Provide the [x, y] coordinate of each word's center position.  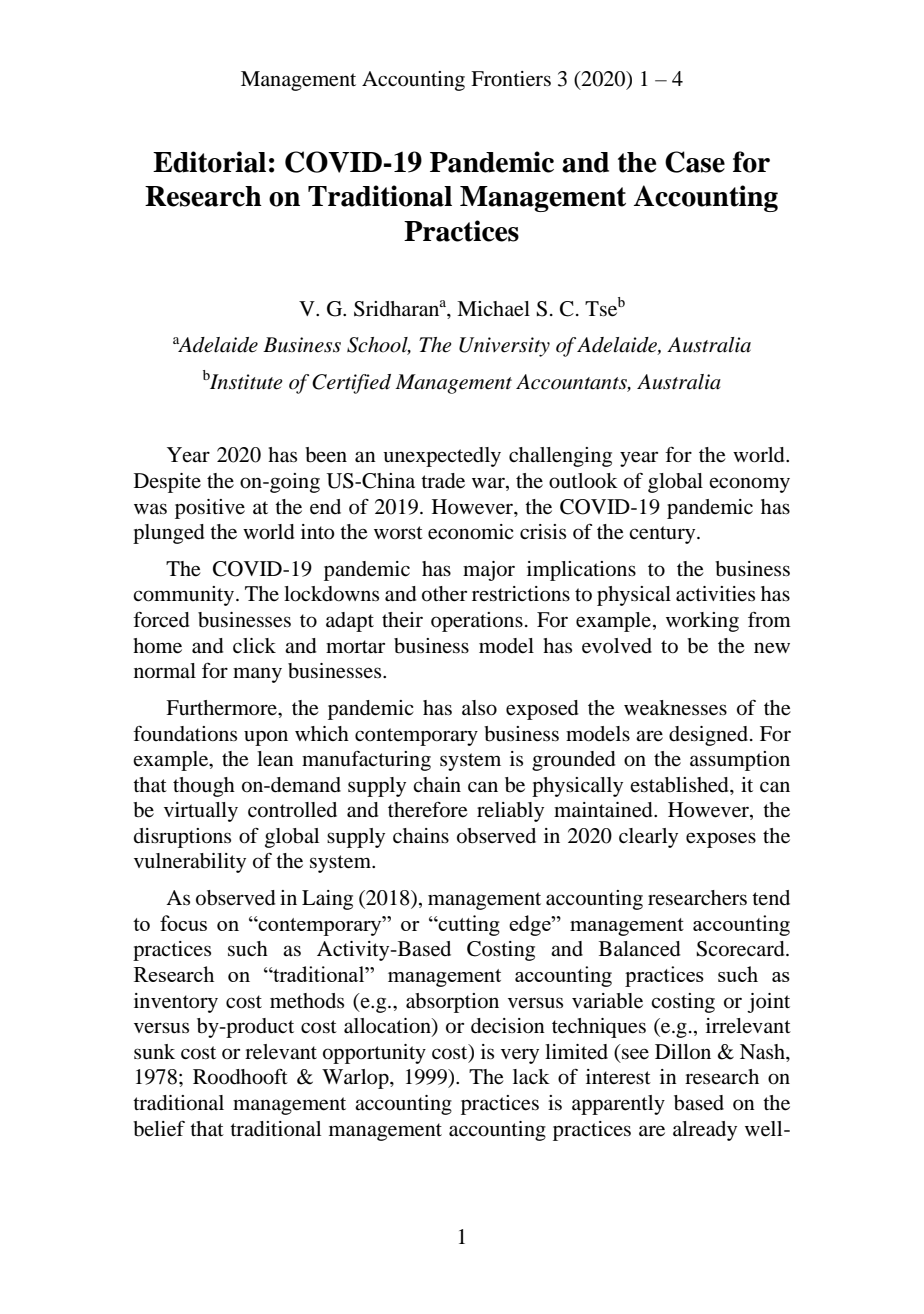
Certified [351, 384]
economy [749, 485]
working [702, 622]
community [185, 596]
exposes [721, 840]
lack [531, 1077]
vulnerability [190, 863]
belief [159, 1128]
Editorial [209, 162]
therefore [428, 810]
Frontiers [511, 79]
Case [695, 162]
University [504, 347]
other [444, 594]
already [705, 1131]
